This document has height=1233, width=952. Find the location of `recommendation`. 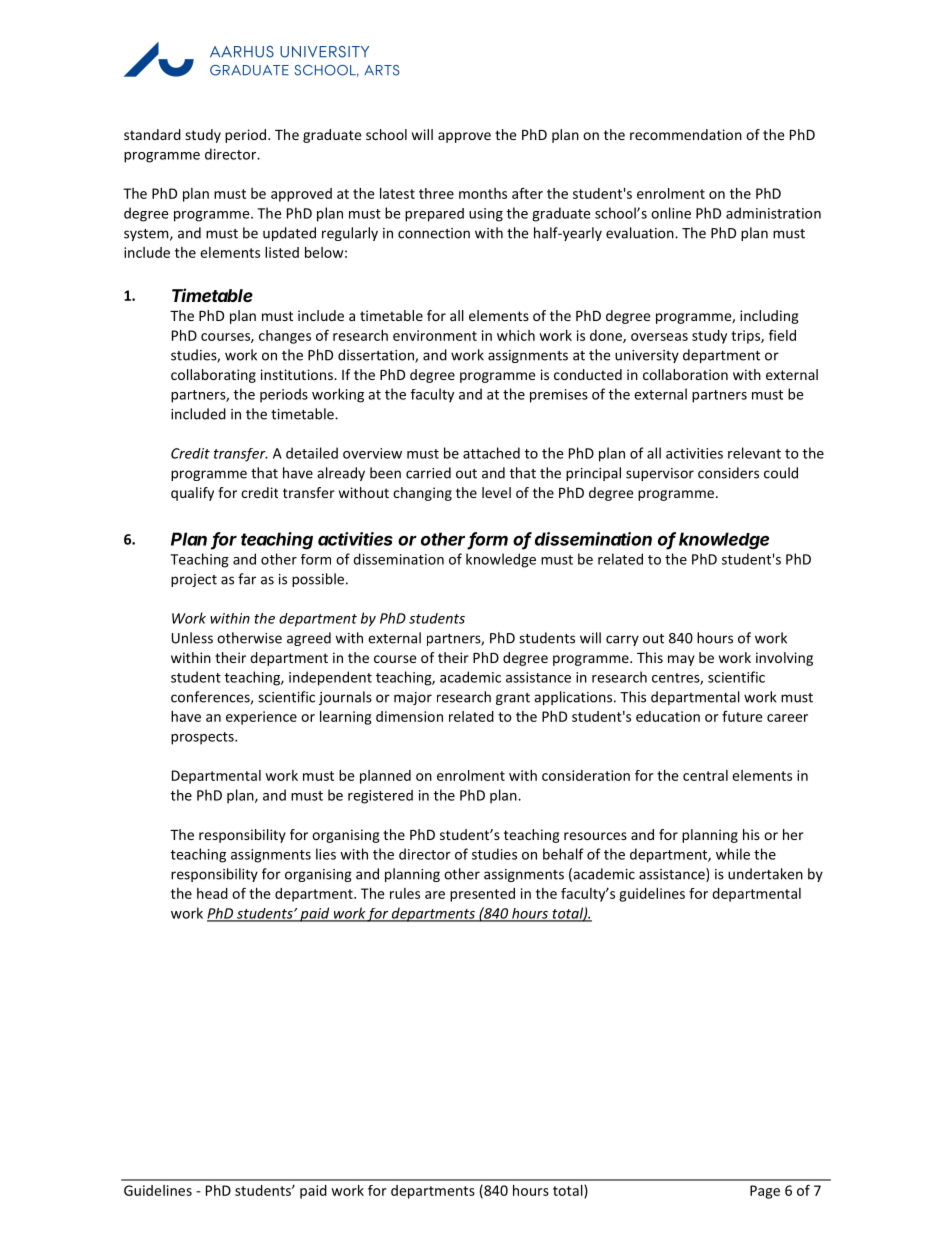

recommendation is located at coordinates (686, 134).
